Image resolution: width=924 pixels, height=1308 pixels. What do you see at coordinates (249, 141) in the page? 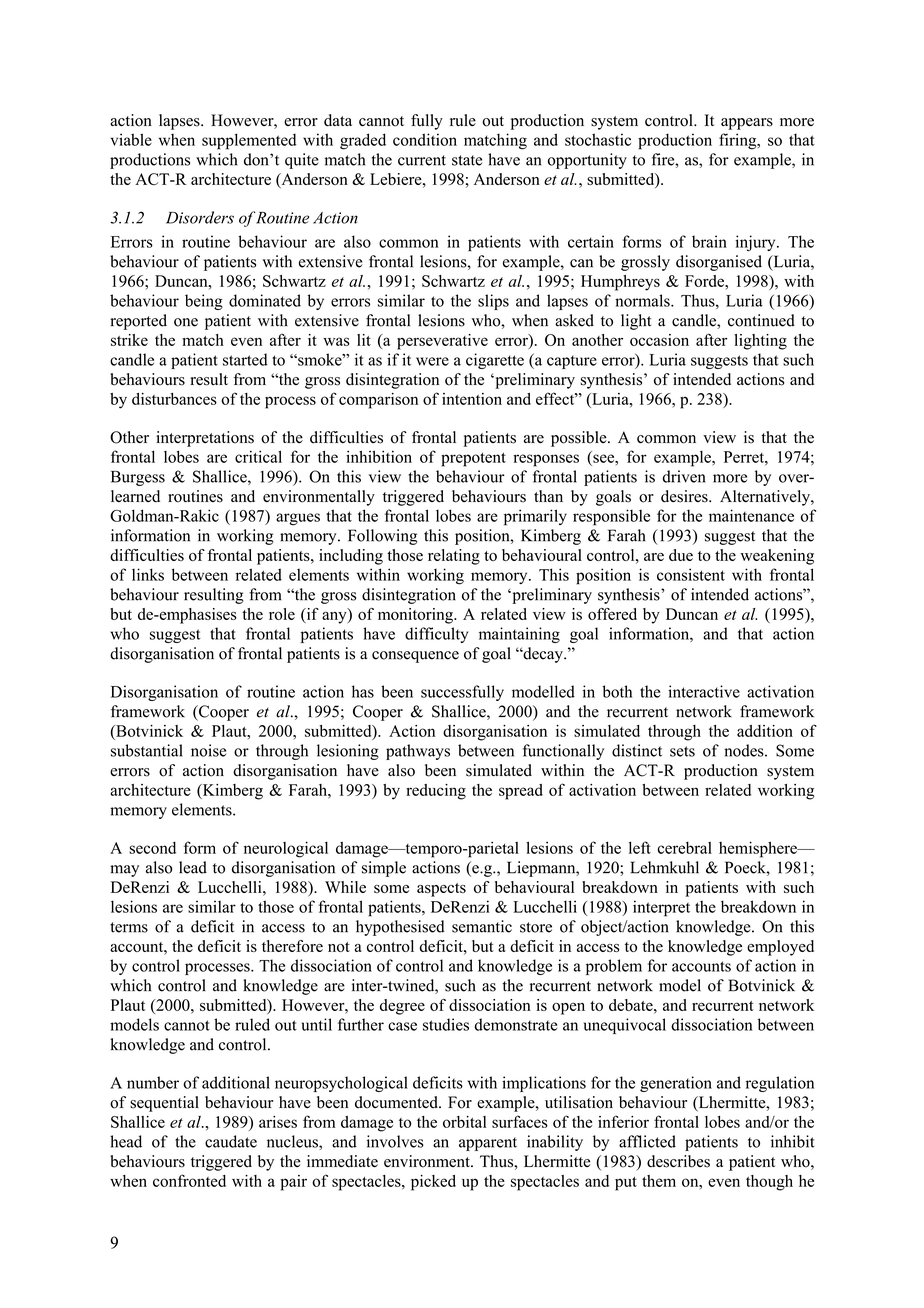
I see `supplemented` at bounding box center [249, 141].
